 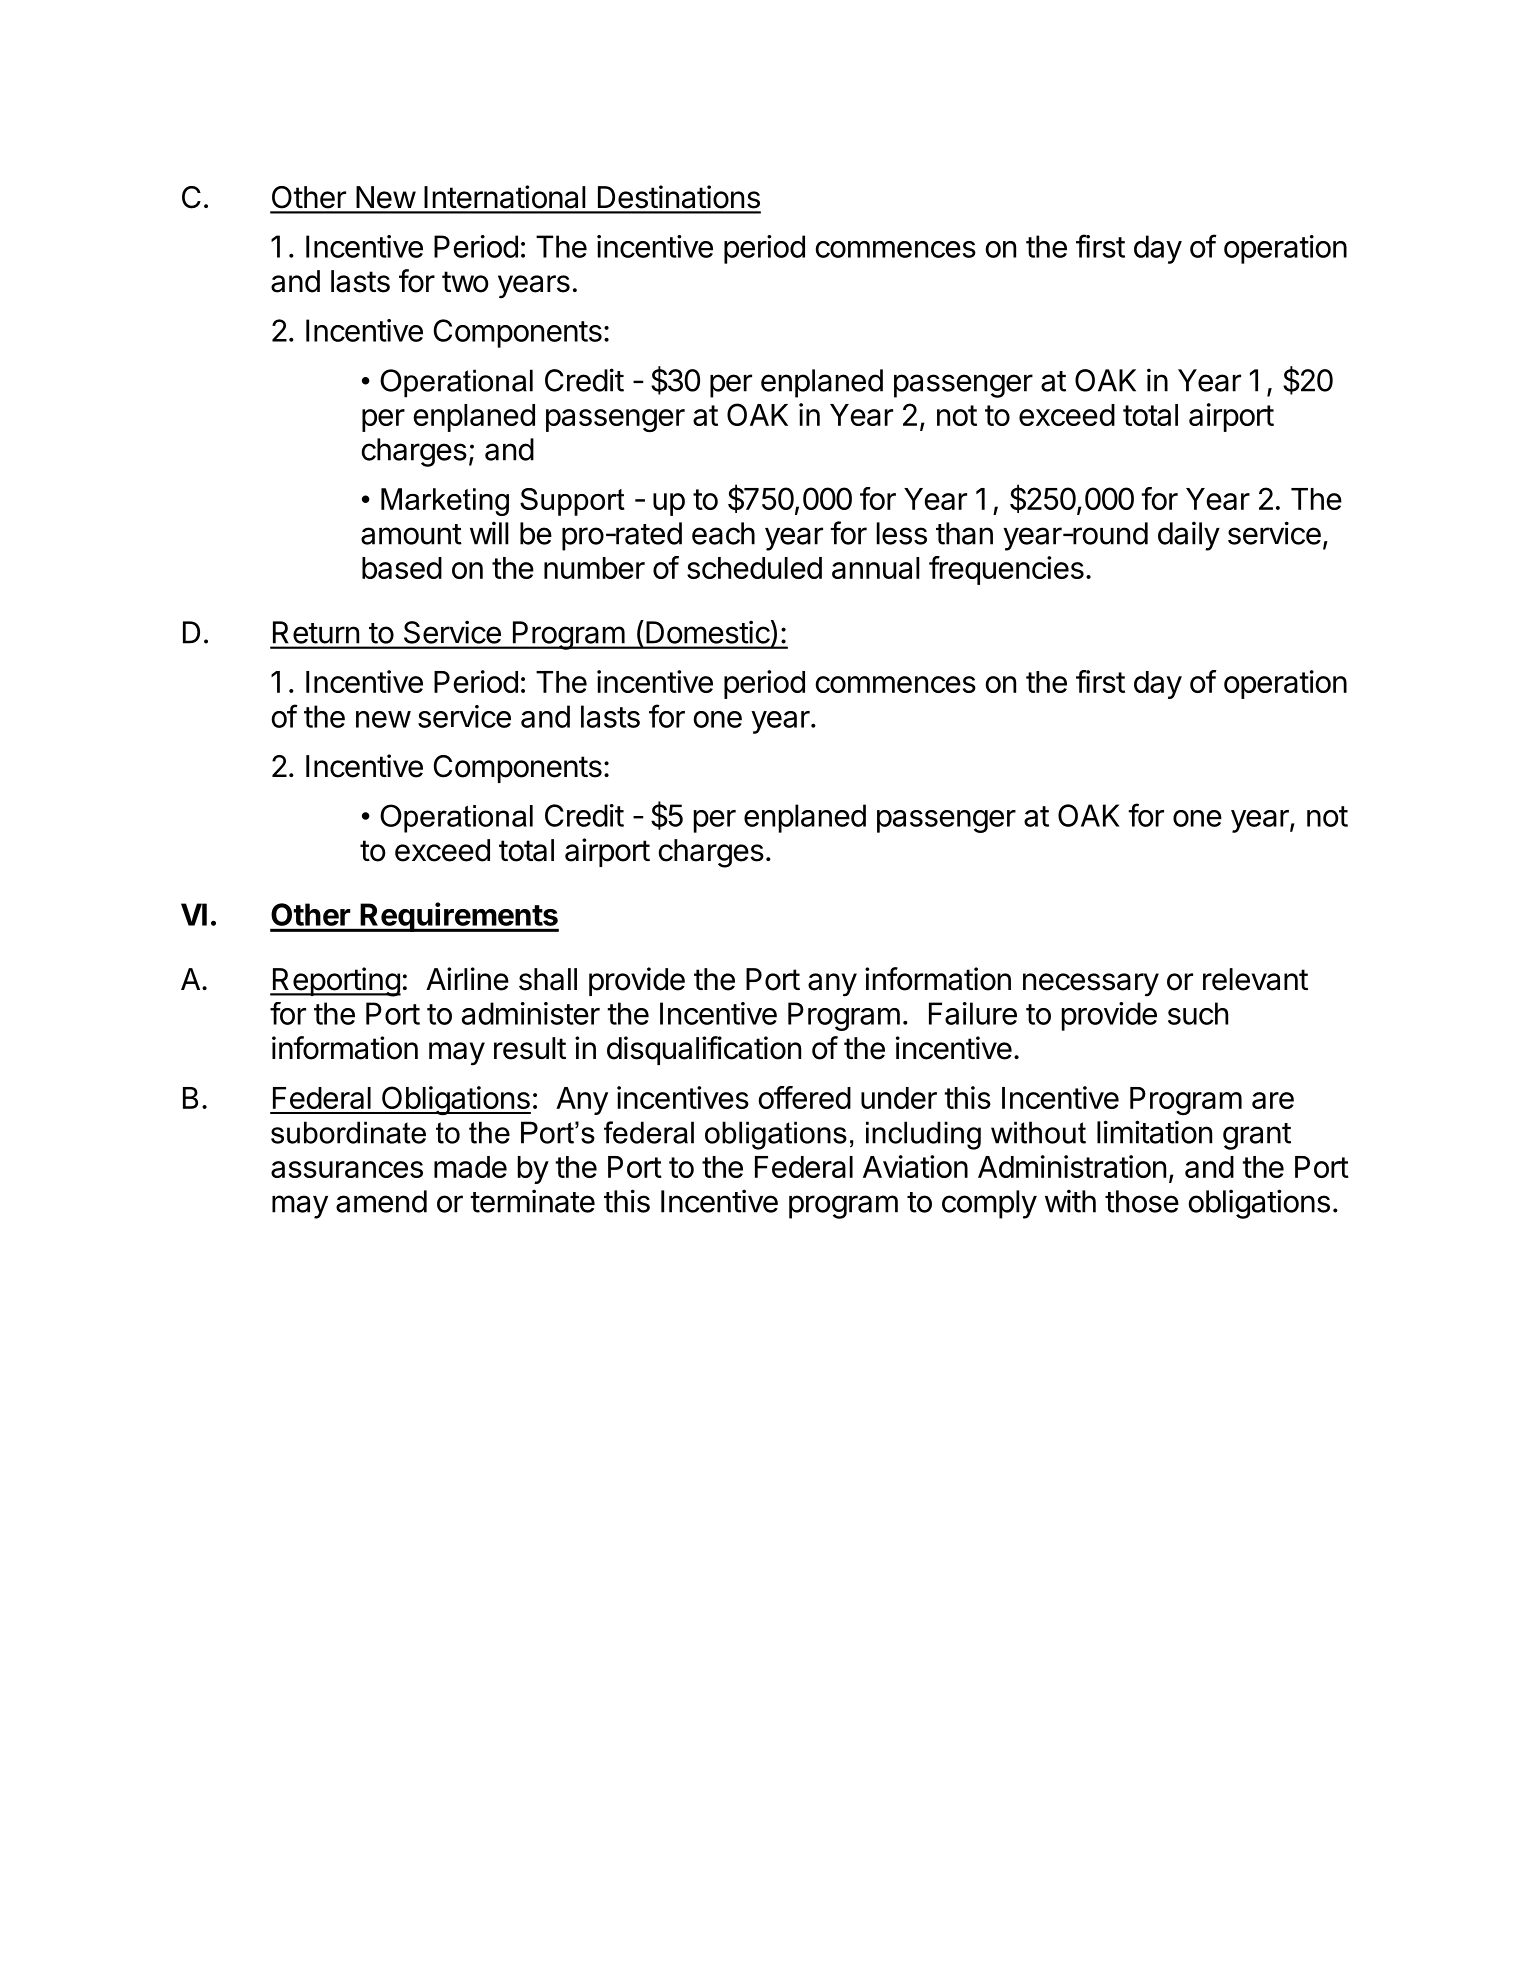 What do you see at coordinates (1091, 985) in the screenshot?
I see `necessary` at bounding box center [1091, 985].
